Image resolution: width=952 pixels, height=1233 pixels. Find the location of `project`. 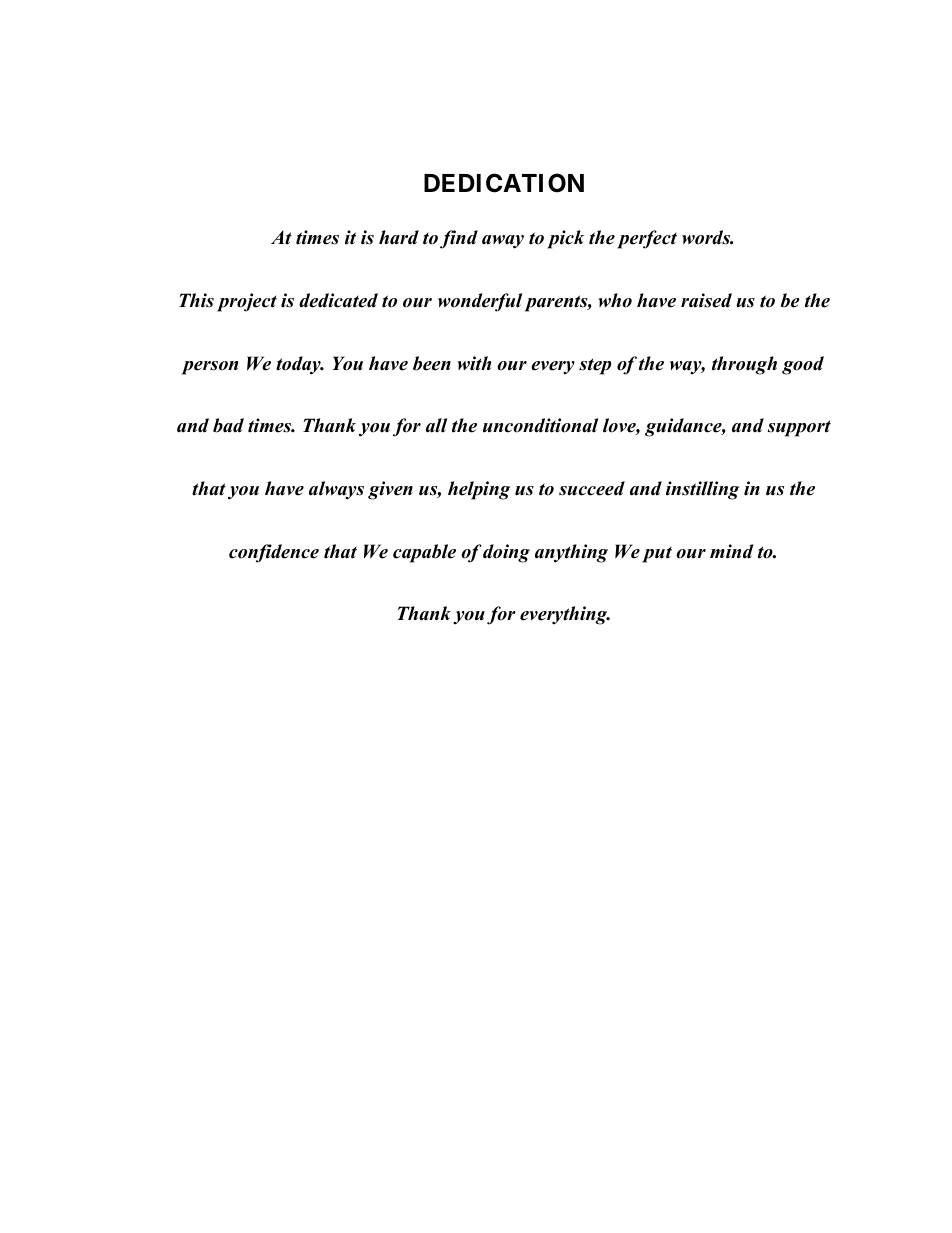

project is located at coordinates (247, 302).
